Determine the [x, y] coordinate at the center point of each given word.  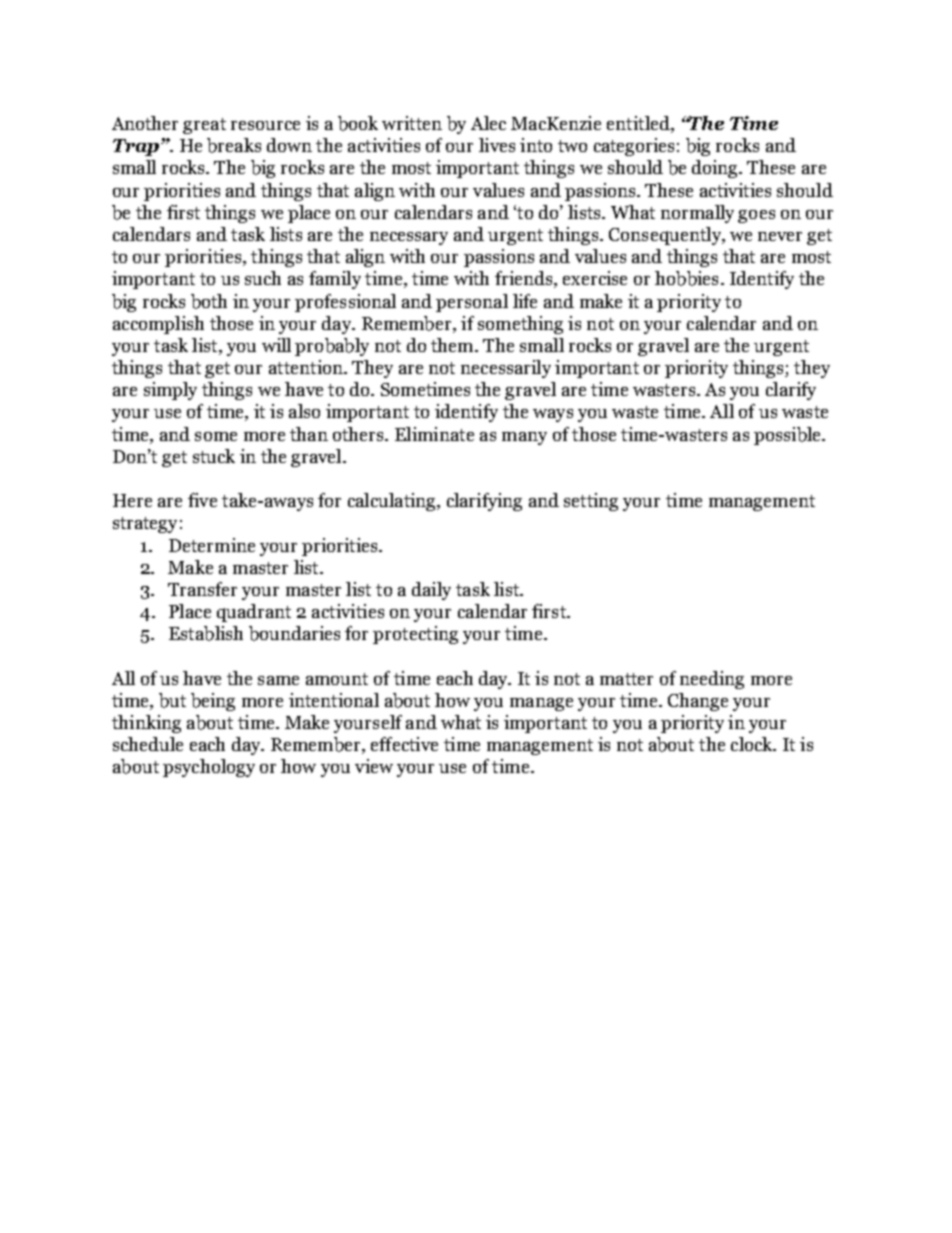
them [453, 345]
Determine [212, 545]
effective [404, 744]
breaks [234, 145]
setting [591, 502]
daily [431, 591]
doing [716, 169]
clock [753, 744]
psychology [209, 768]
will [276, 345]
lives [497, 145]
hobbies [686, 278]
